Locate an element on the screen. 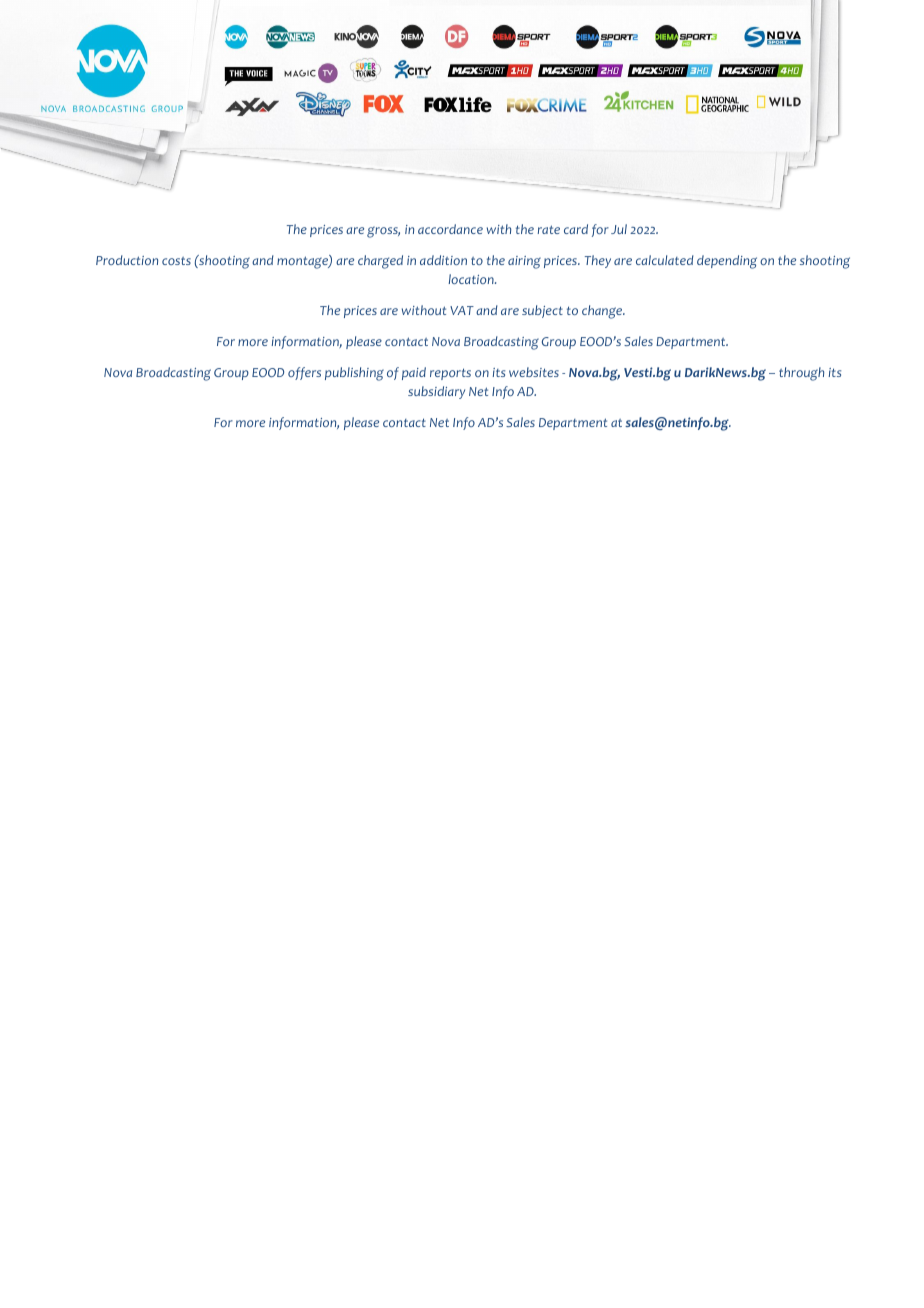  location is located at coordinates (472, 279).
